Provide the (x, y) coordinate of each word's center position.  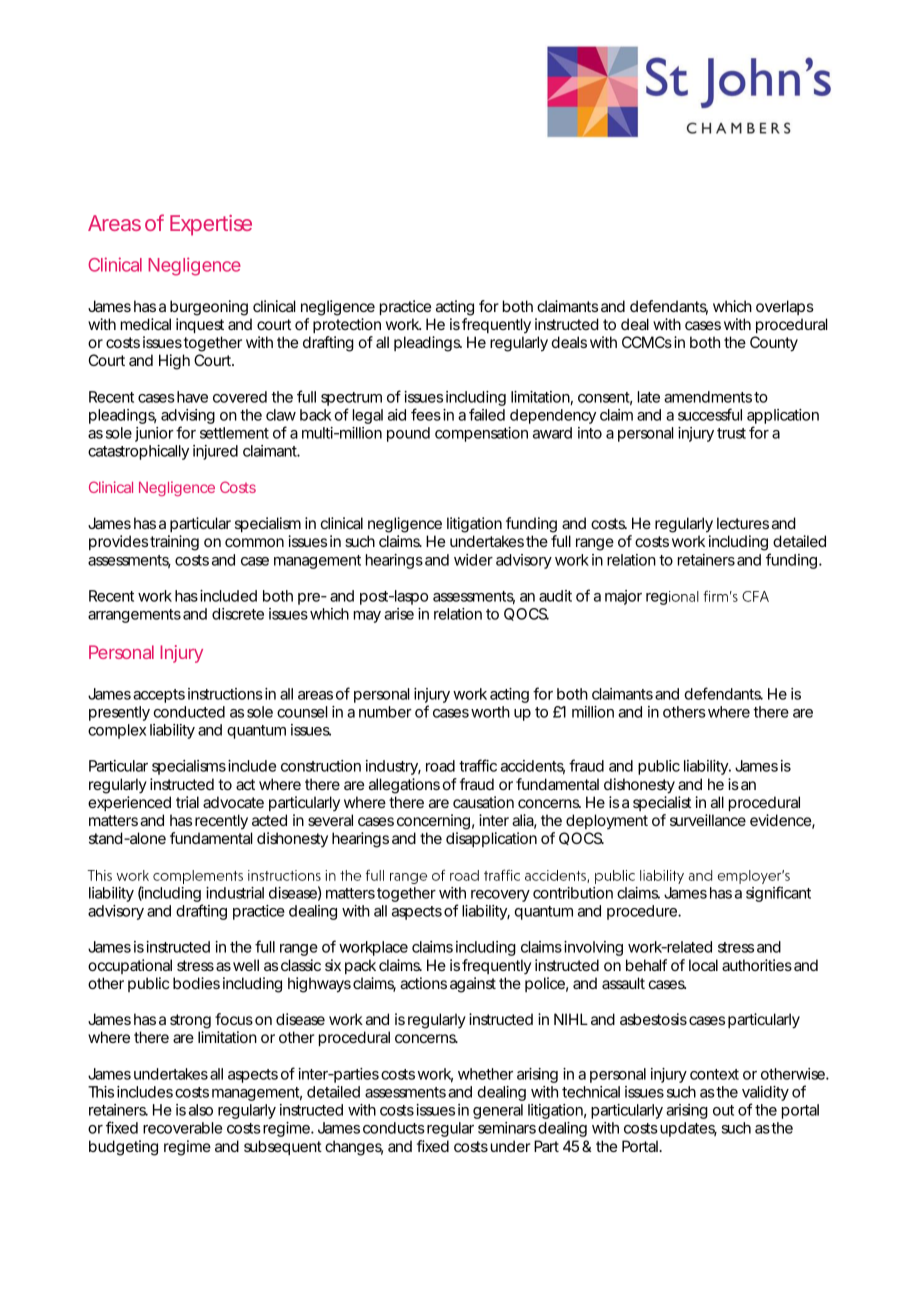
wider (473, 560)
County (774, 344)
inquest (200, 325)
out (723, 1110)
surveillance (708, 820)
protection (347, 325)
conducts (394, 1128)
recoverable (182, 1128)
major (623, 597)
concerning (433, 822)
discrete (238, 614)
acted (269, 820)
